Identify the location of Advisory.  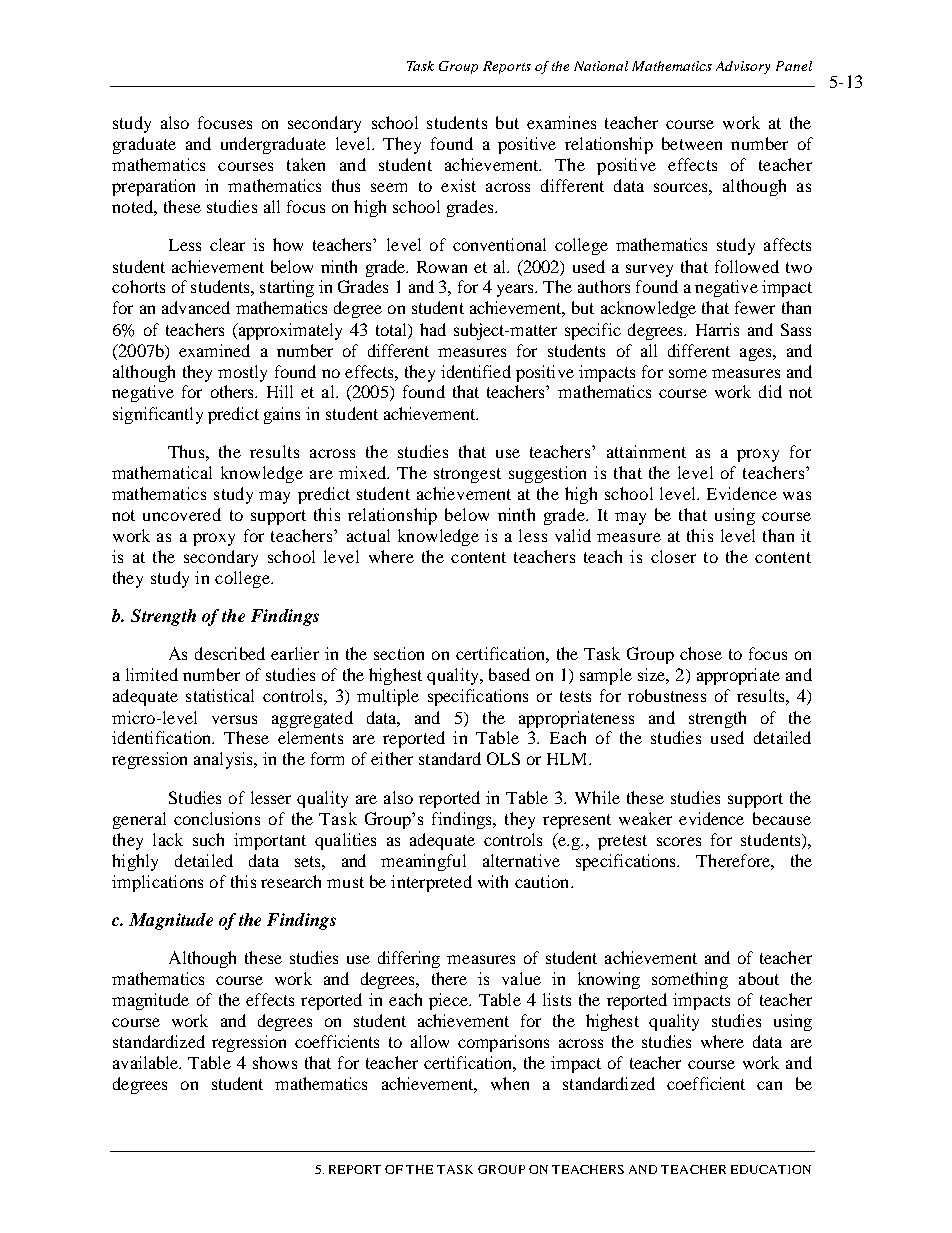
(743, 67).
